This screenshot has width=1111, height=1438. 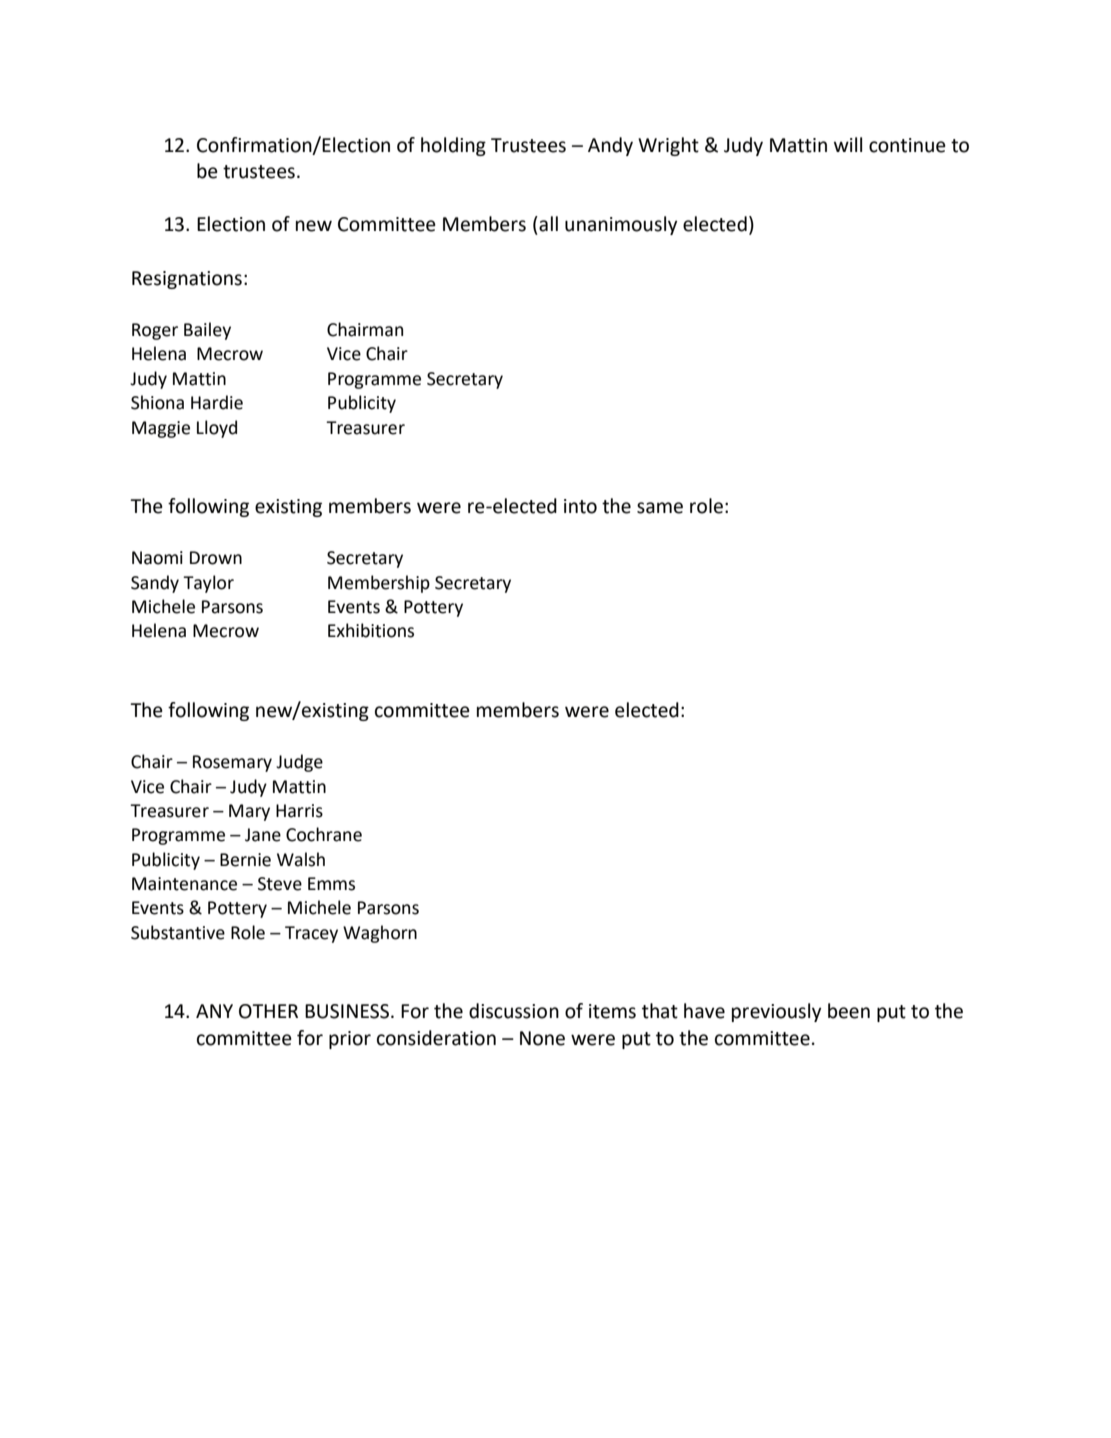 What do you see at coordinates (514, 1011) in the screenshot?
I see `discussion` at bounding box center [514, 1011].
